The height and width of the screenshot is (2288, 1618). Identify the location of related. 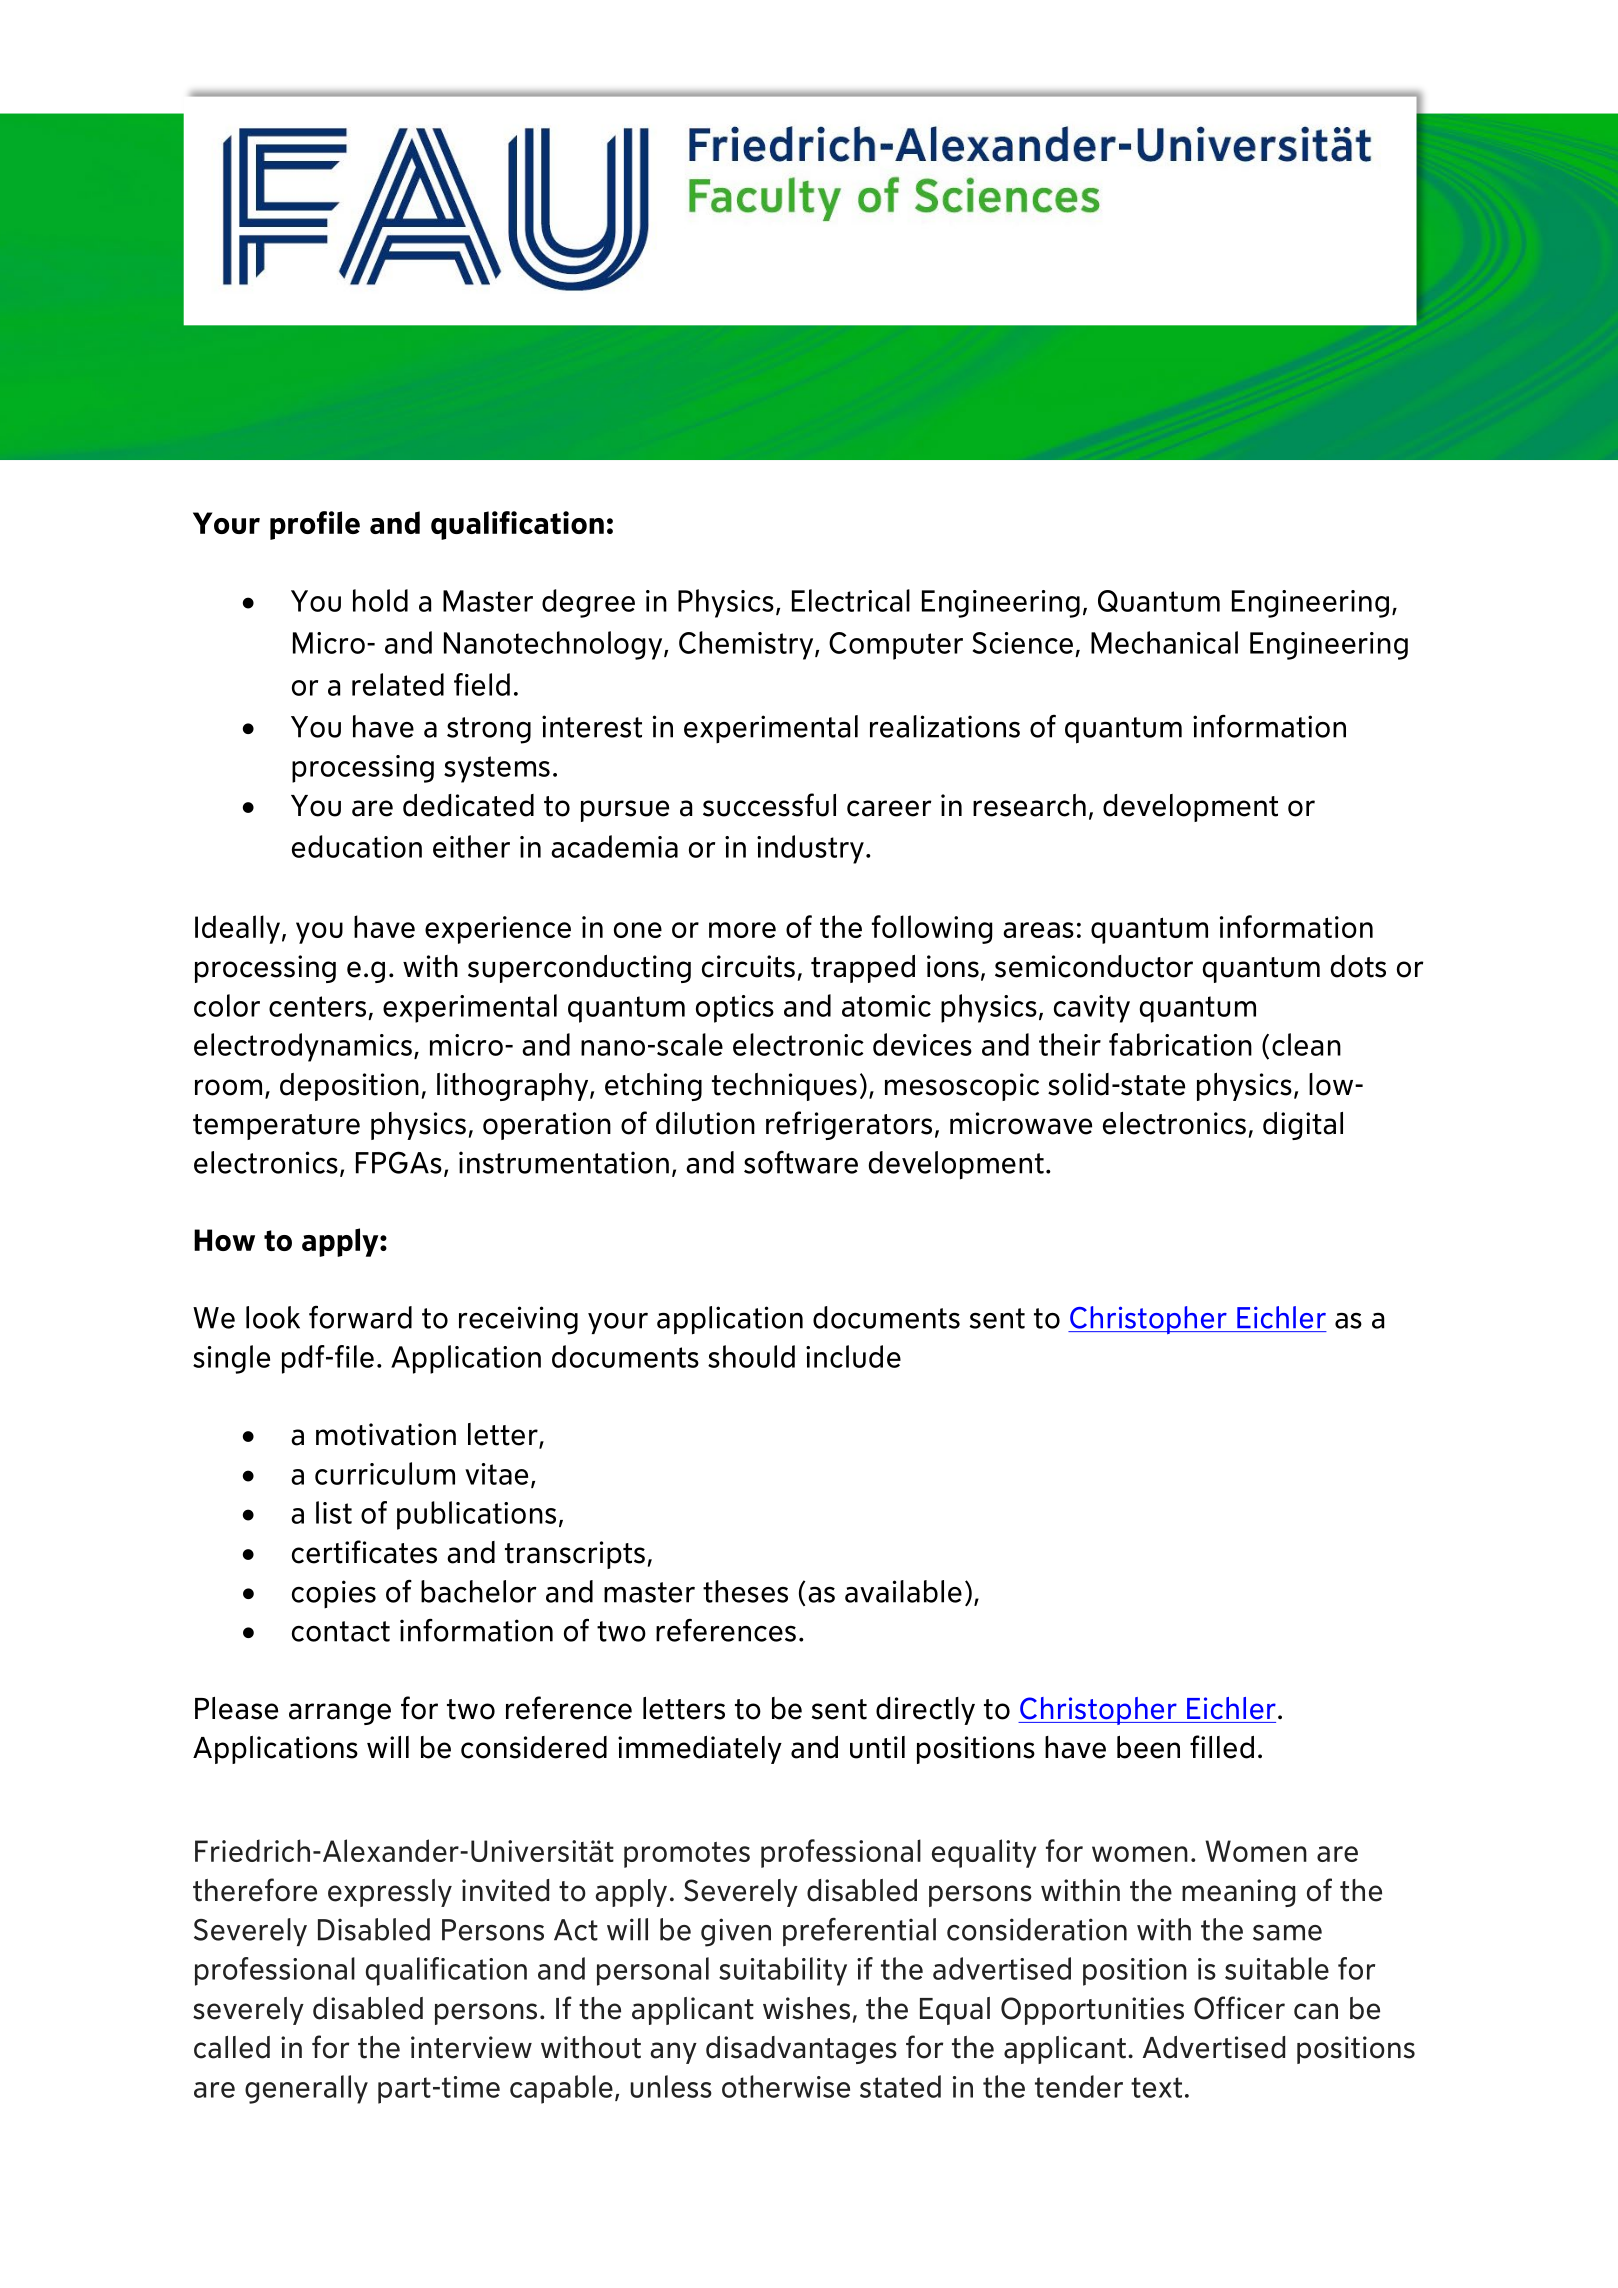
(398, 684).
